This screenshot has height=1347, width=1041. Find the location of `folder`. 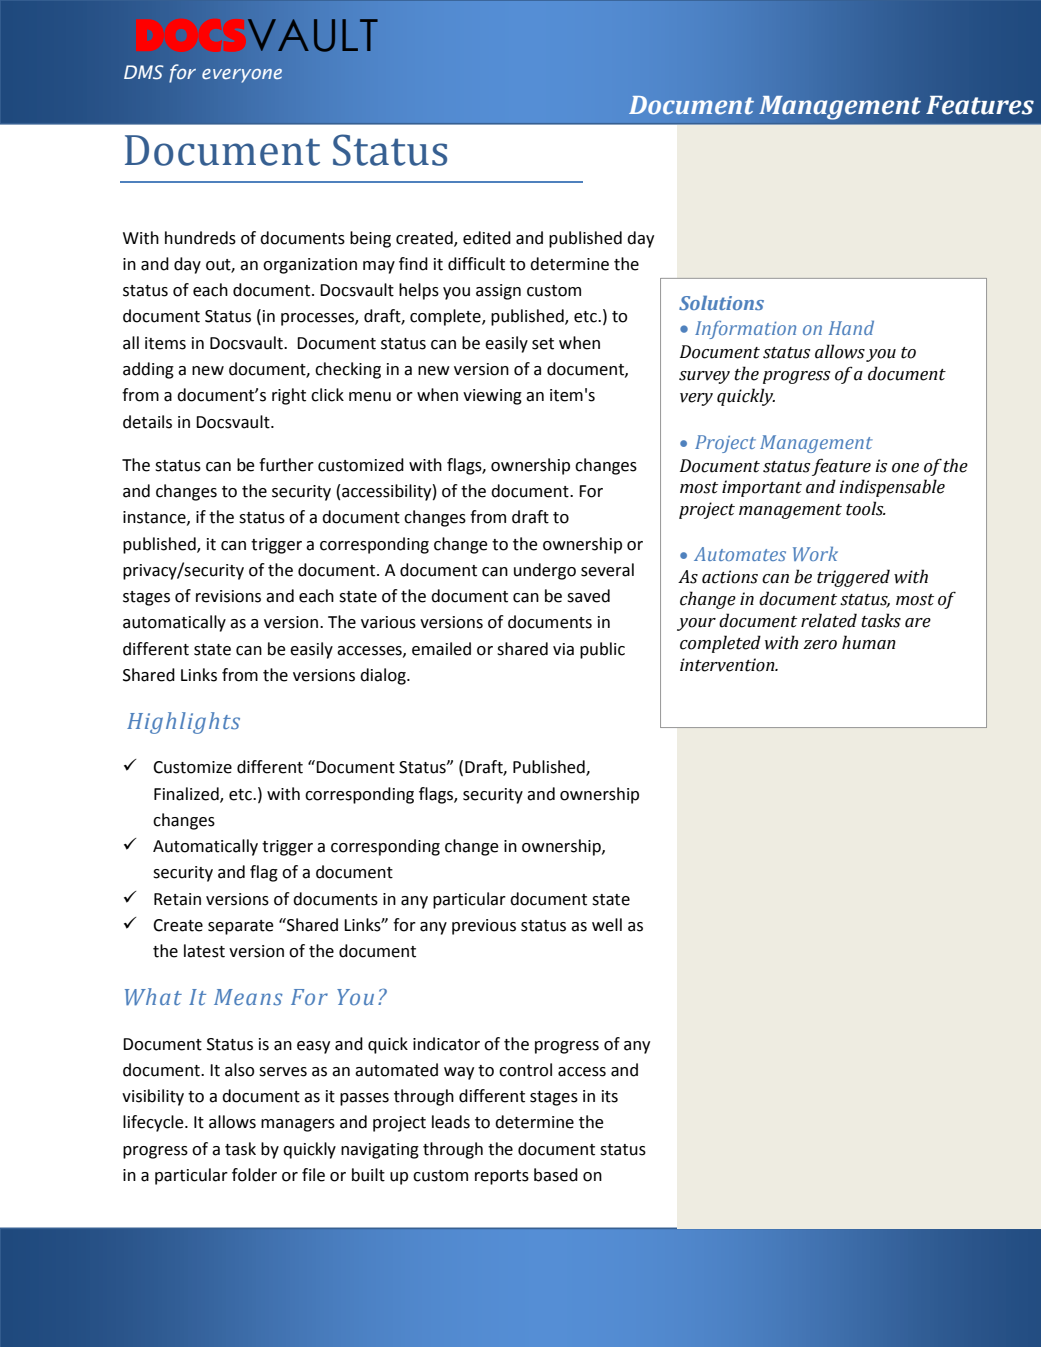

folder is located at coordinates (254, 1175).
